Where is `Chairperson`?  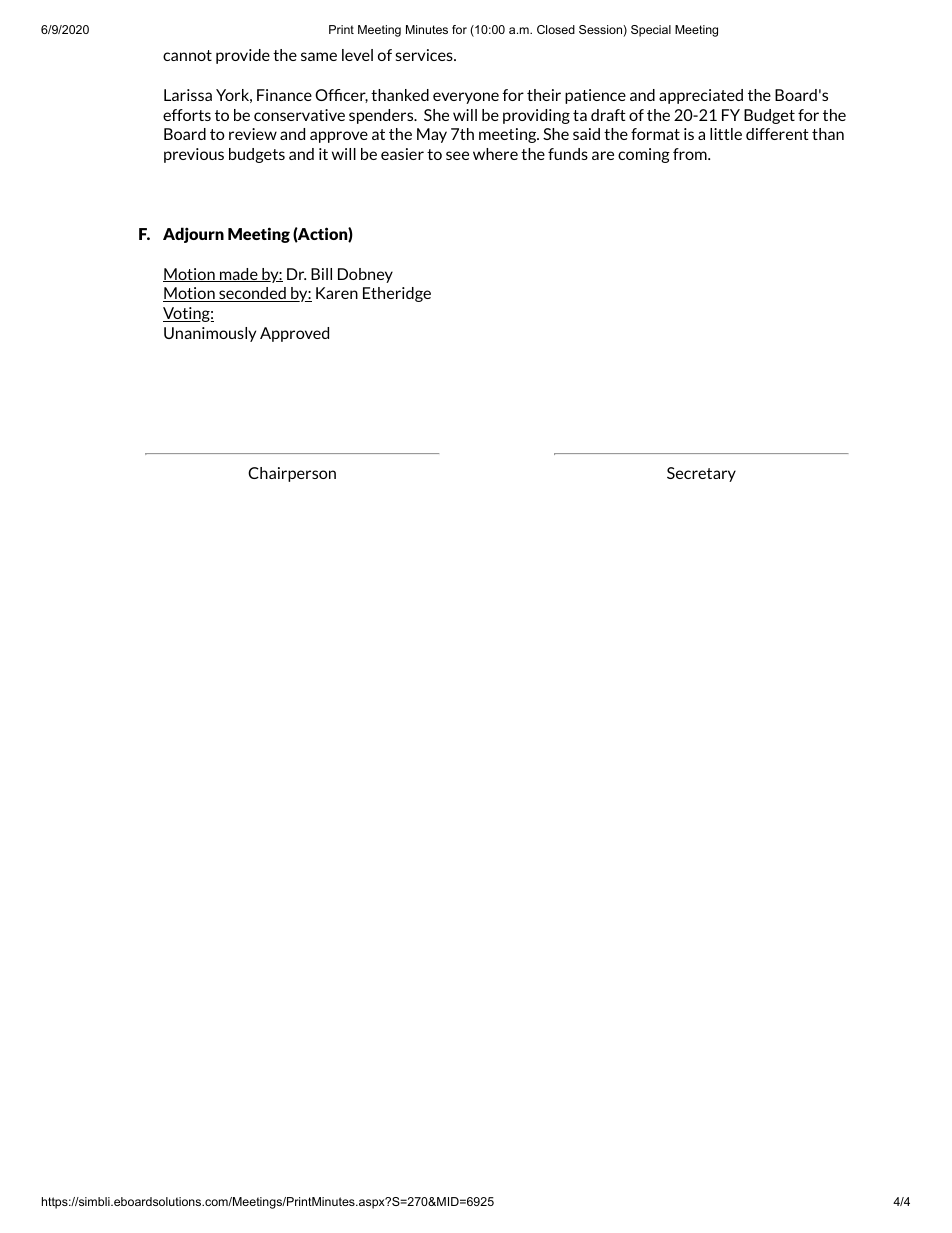
Chairperson is located at coordinates (292, 474).
